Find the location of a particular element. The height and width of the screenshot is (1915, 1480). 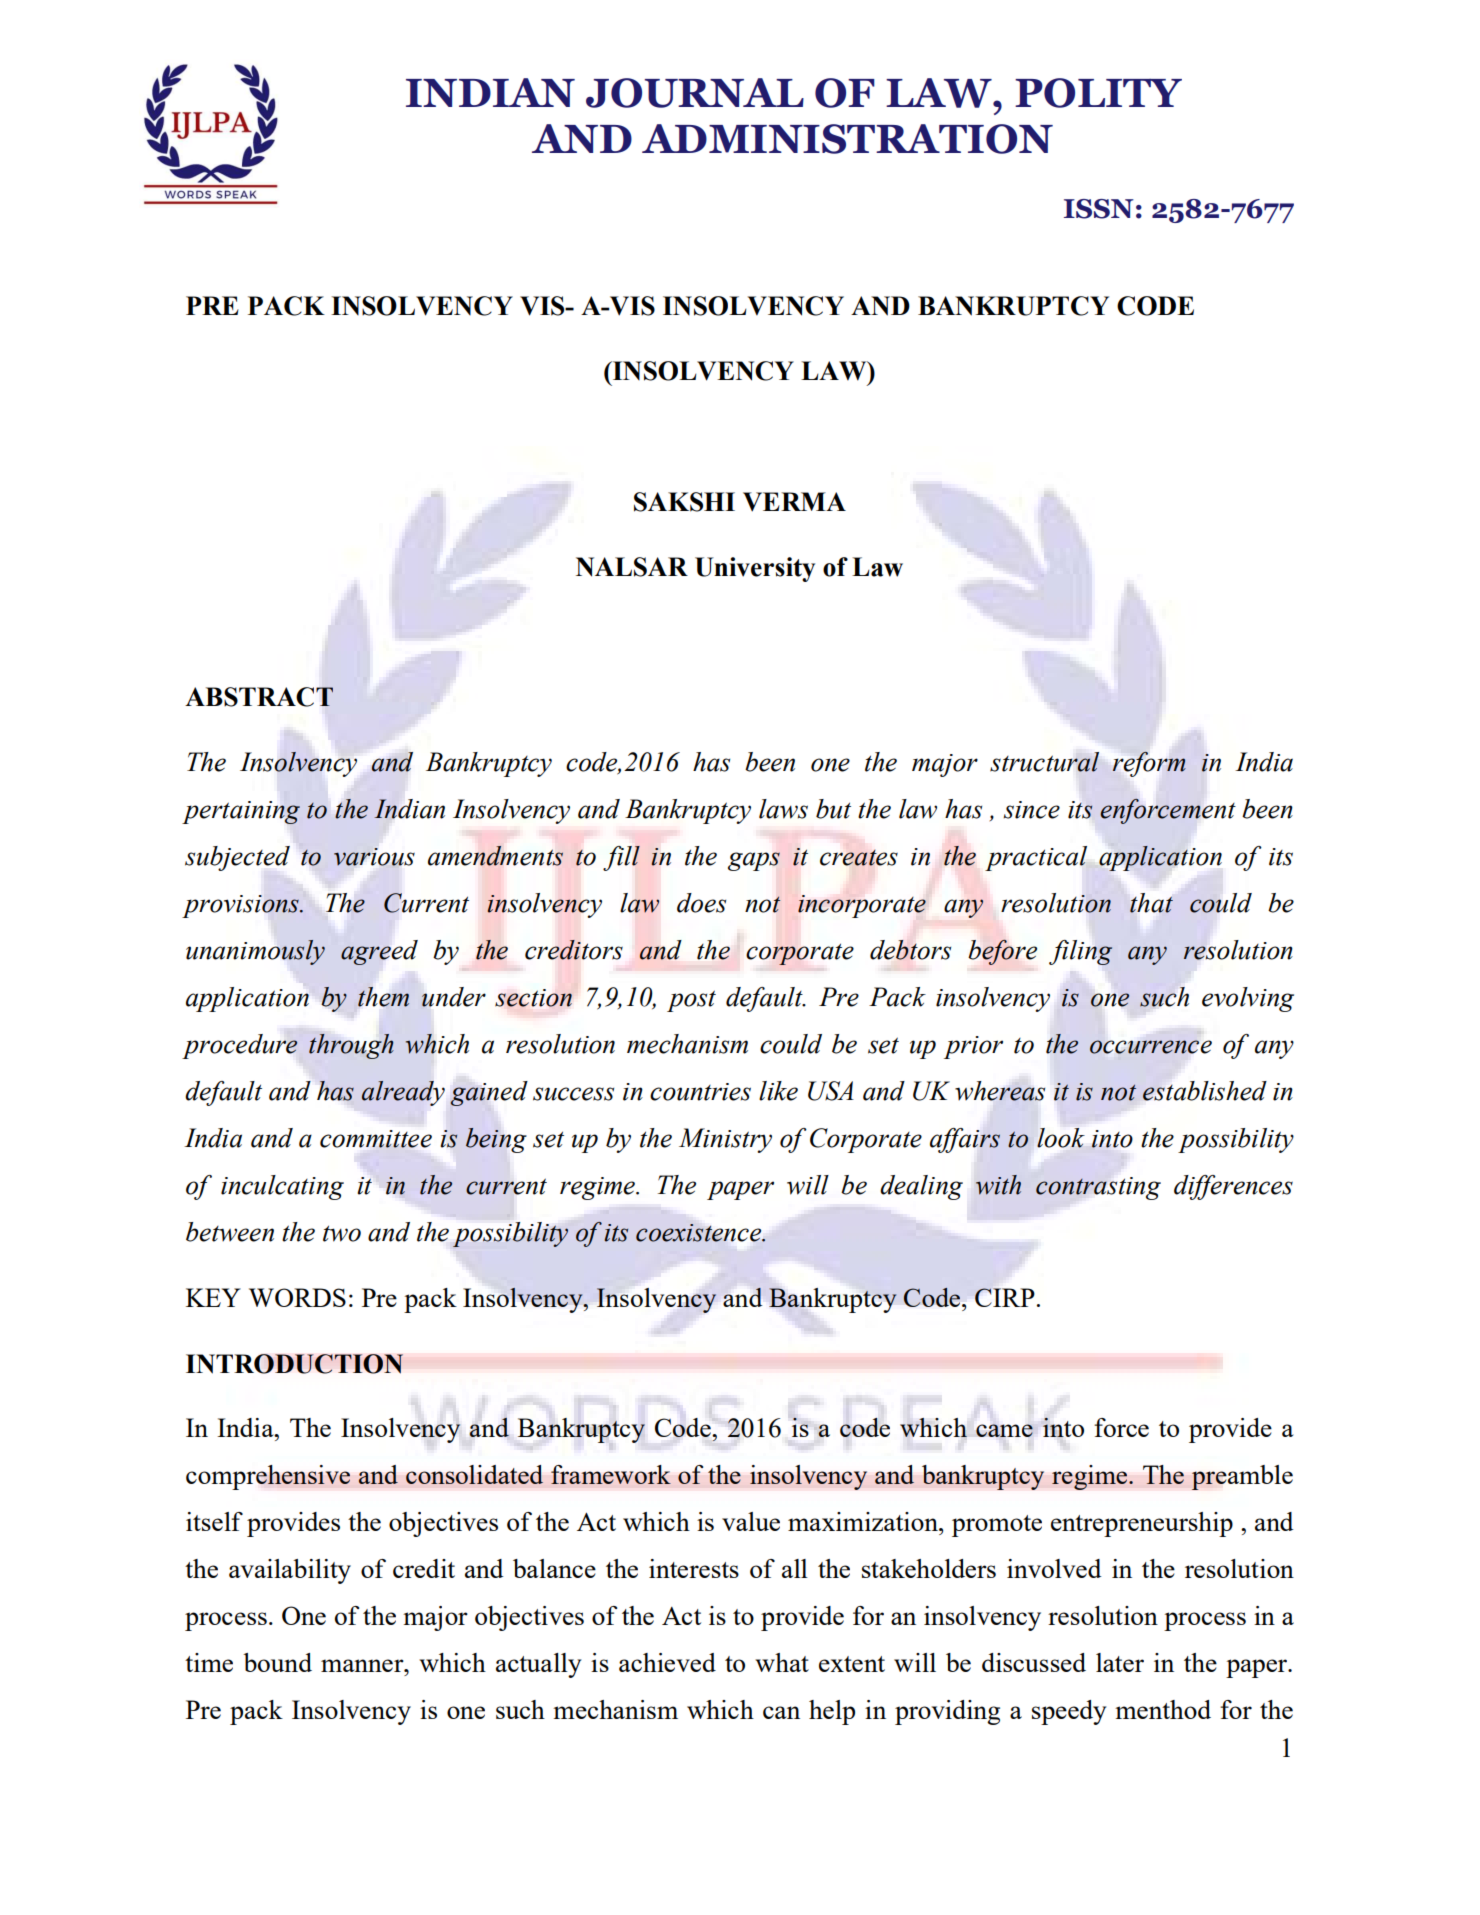

reform is located at coordinates (1149, 764).
